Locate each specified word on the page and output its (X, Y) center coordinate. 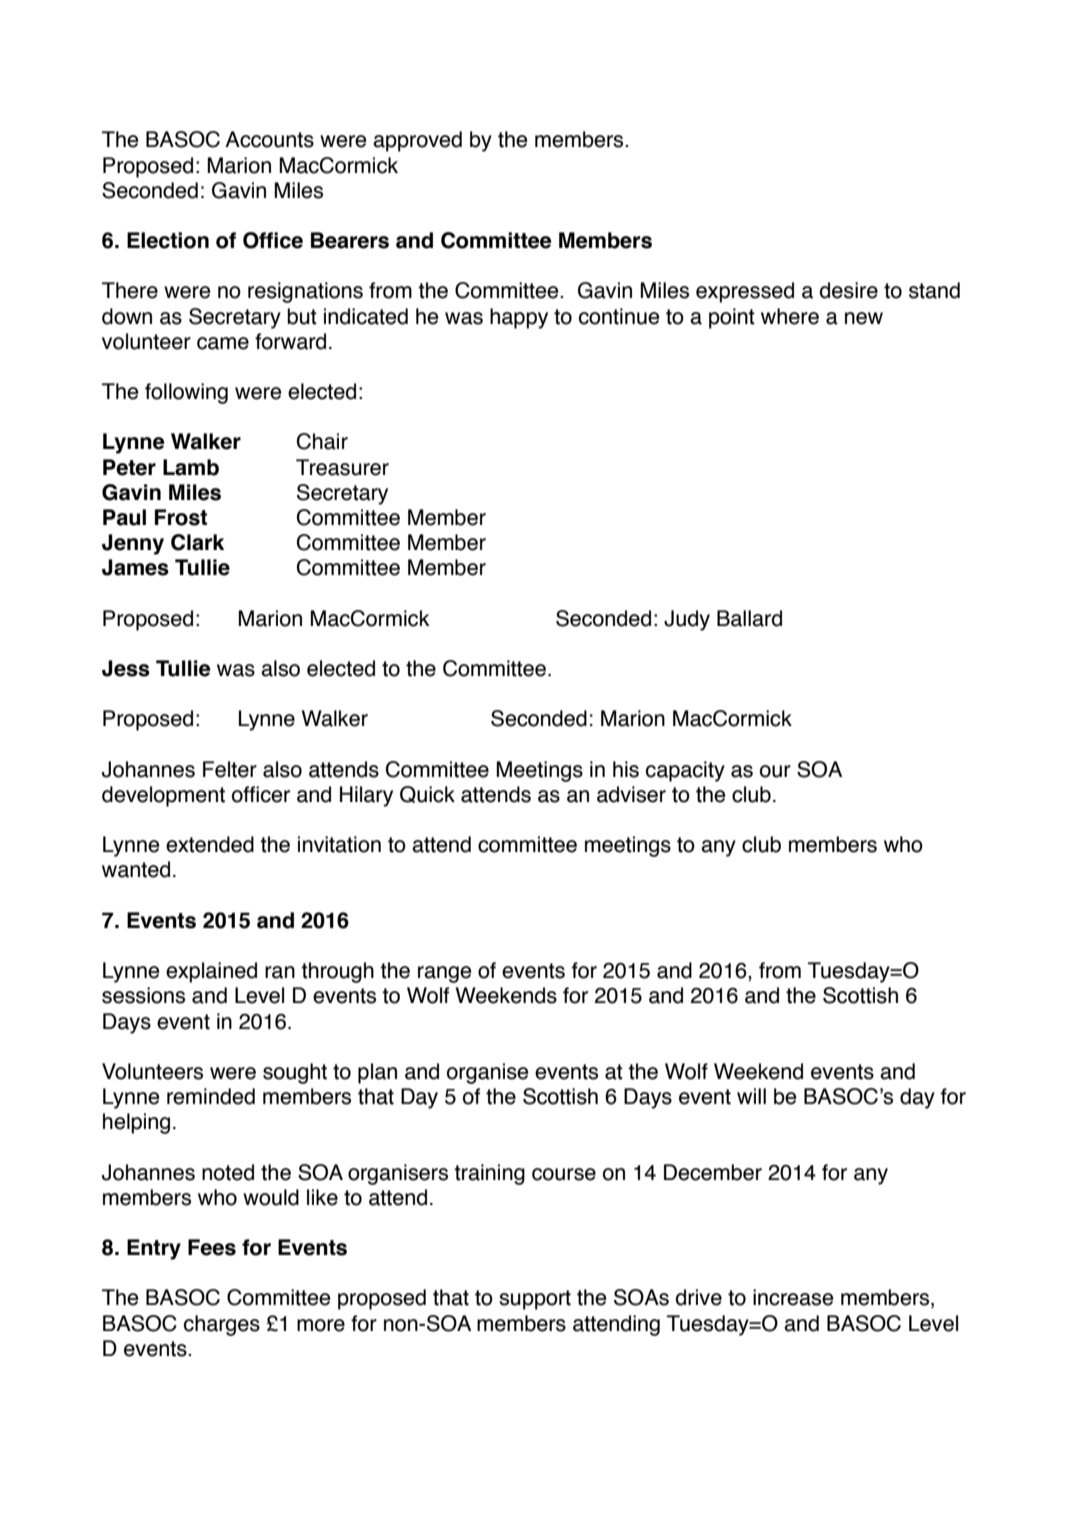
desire (849, 290)
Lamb (191, 467)
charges (222, 1325)
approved (417, 141)
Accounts (269, 139)
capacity (685, 771)
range (444, 974)
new (864, 318)
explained (211, 972)
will (751, 1096)
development (163, 796)
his (626, 769)
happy (519, 318)
